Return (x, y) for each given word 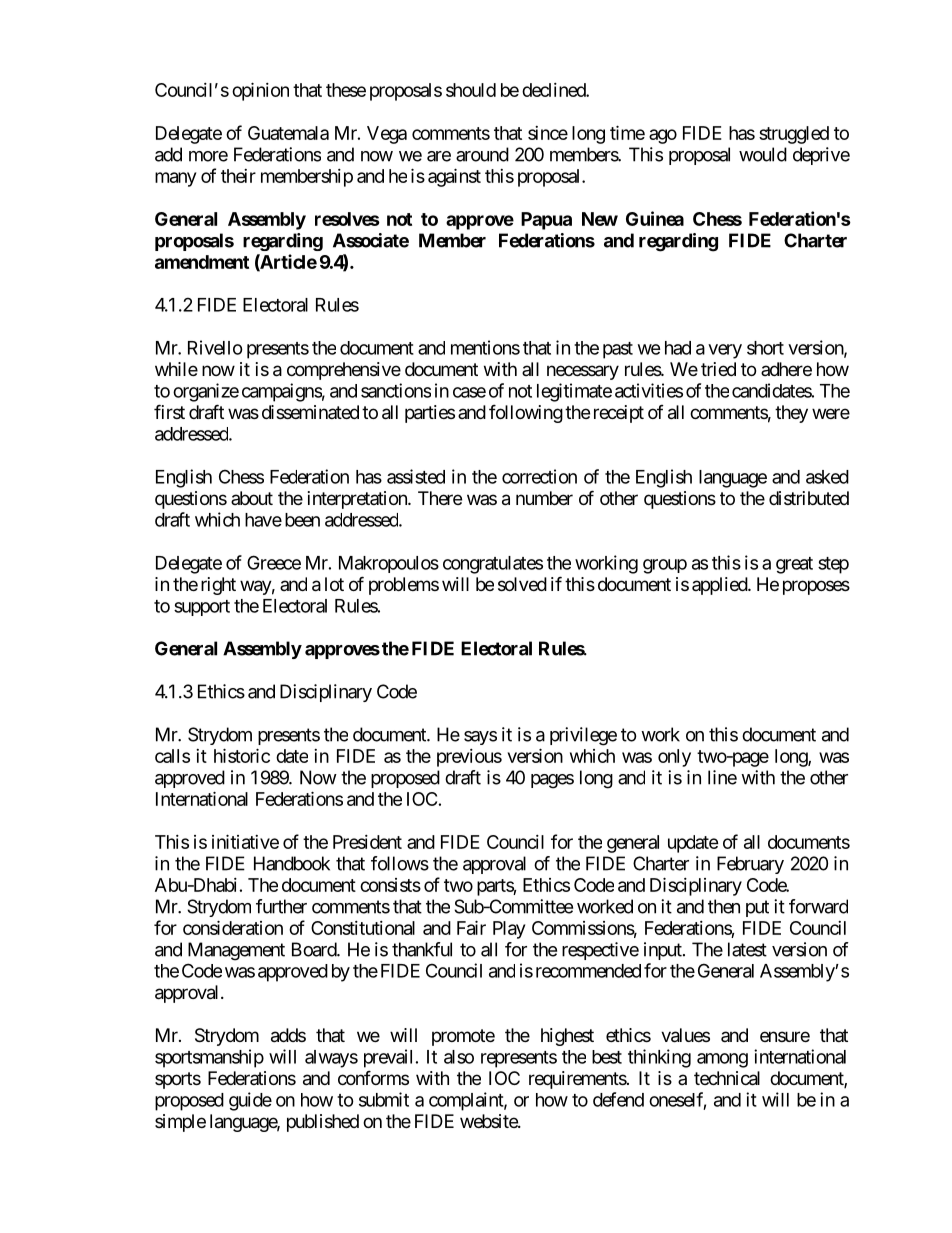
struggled (794, 135)
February (750, 865)
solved (522, 584)
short (765, 348)
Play (509, 930)
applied (720, 586)
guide (250, 1101)
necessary (583, 372)
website (489, 1121)
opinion (260, 91)
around (482, 154)
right (218, 586)
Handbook (292, 863)
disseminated (310, 412)
